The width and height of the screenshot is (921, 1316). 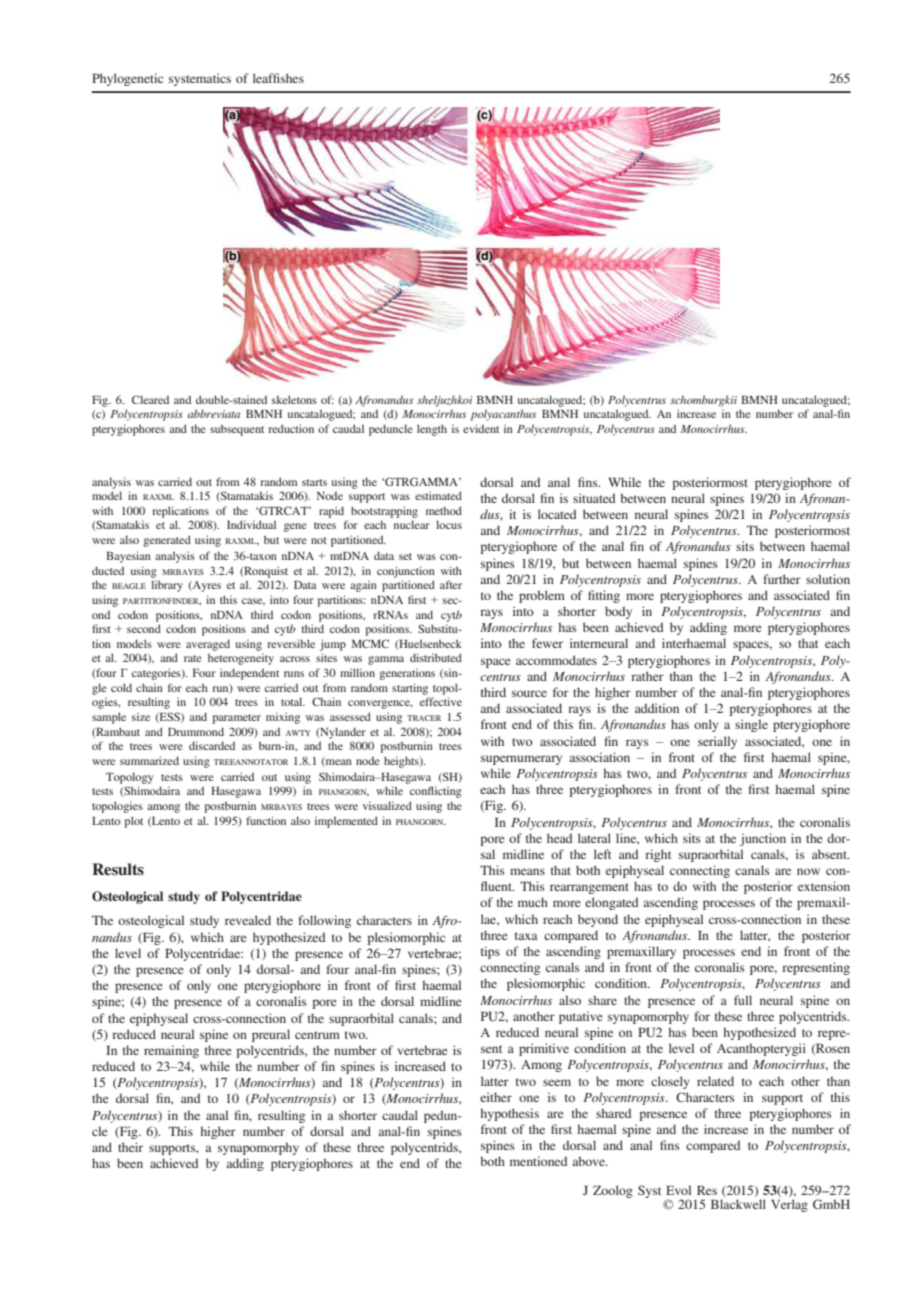 What do you see at coordinates (738, 1204) in the screenshot?
I see `Blackwell` at bounding box center [738, 1204].
